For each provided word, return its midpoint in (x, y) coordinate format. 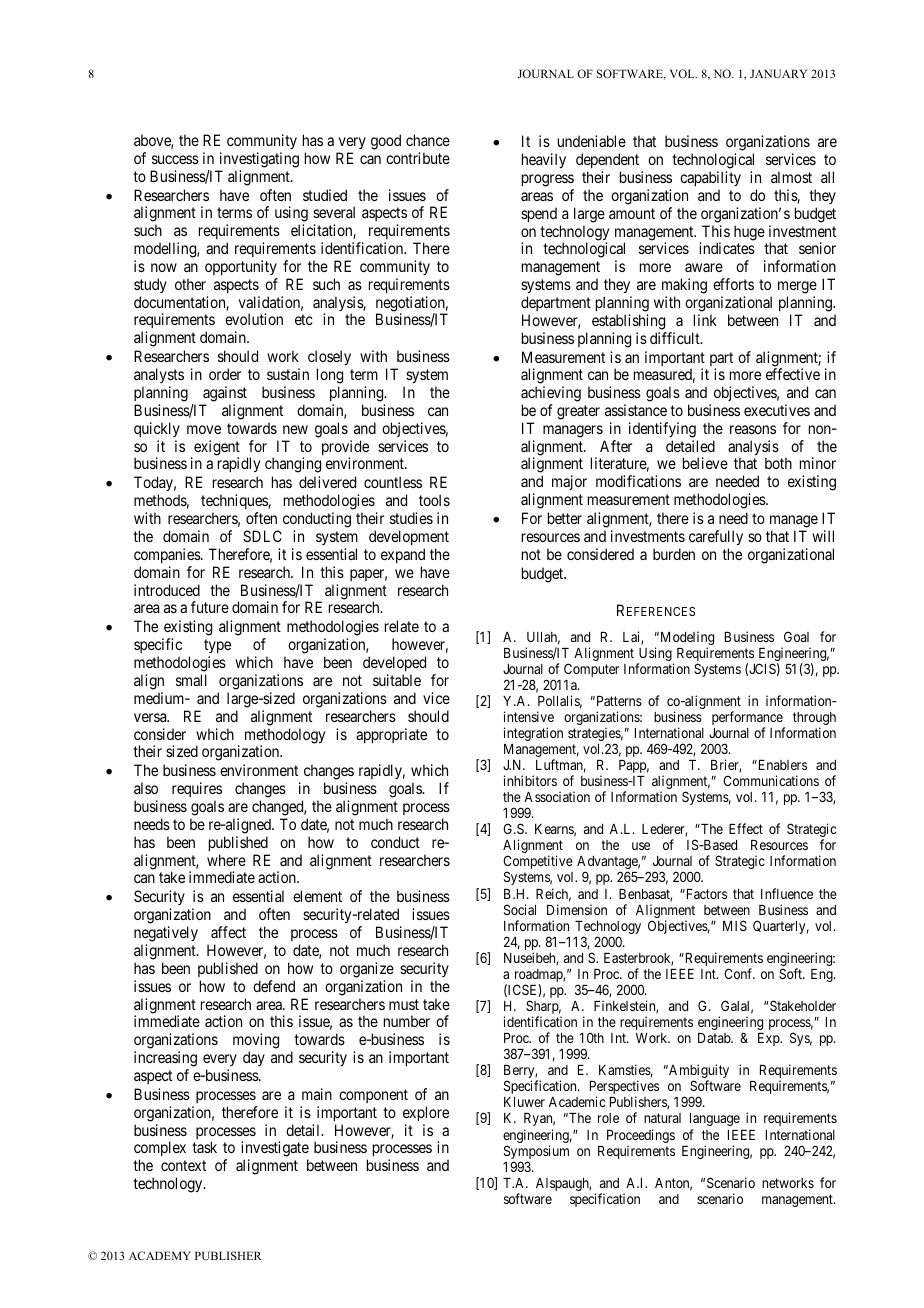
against (225, 394)
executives (777, 410)
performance (748, 719)
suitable (397, 680)
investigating (259, 160)
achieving (551, 394)
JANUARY (778, 73)
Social (520, 909)
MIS (735, 925)
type (217, 648)
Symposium (536, 1153)
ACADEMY (160, 1255)
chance (428, 140)
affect (228, 932)
